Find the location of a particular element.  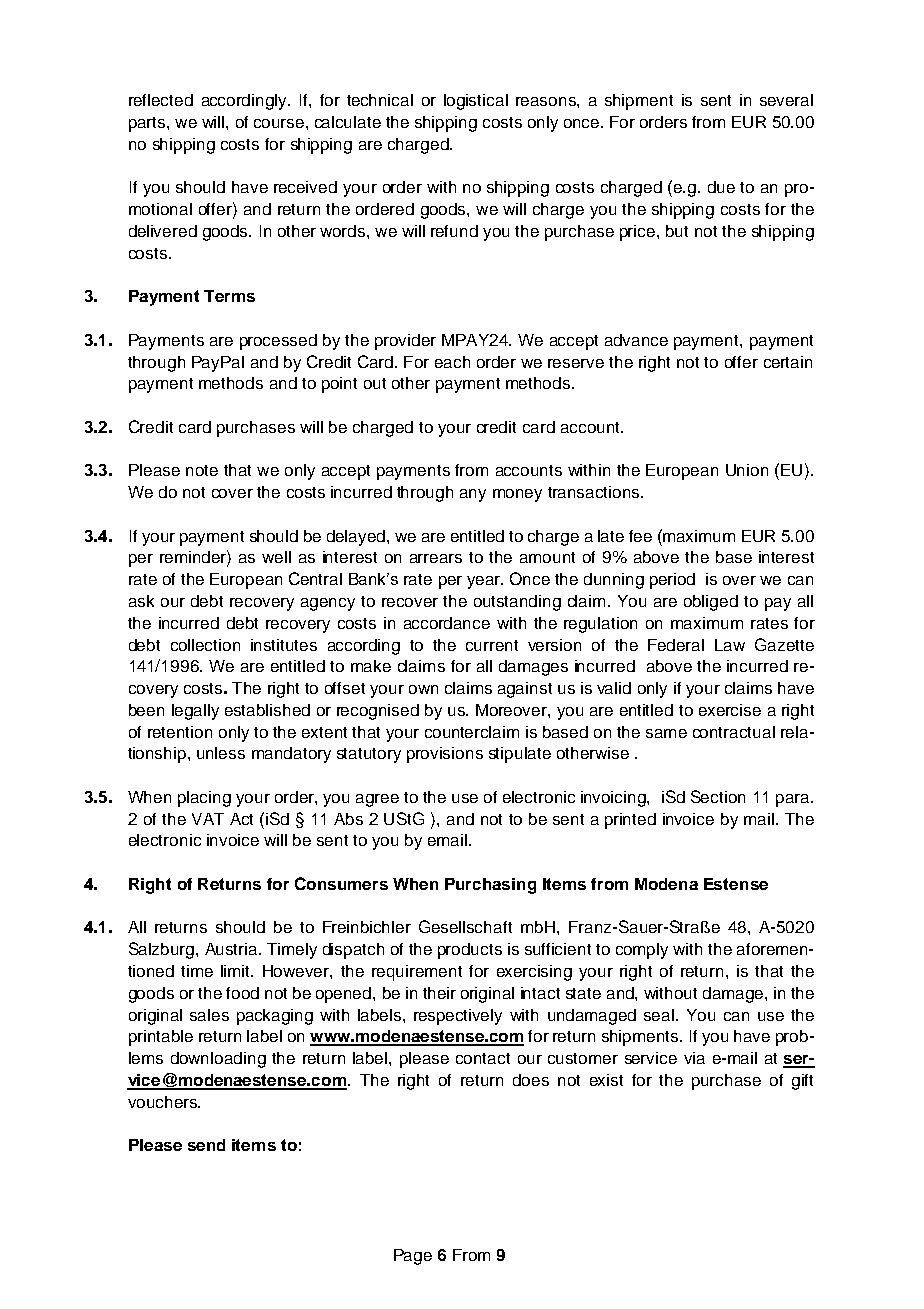

send is located at coordinates (206, 1145).
